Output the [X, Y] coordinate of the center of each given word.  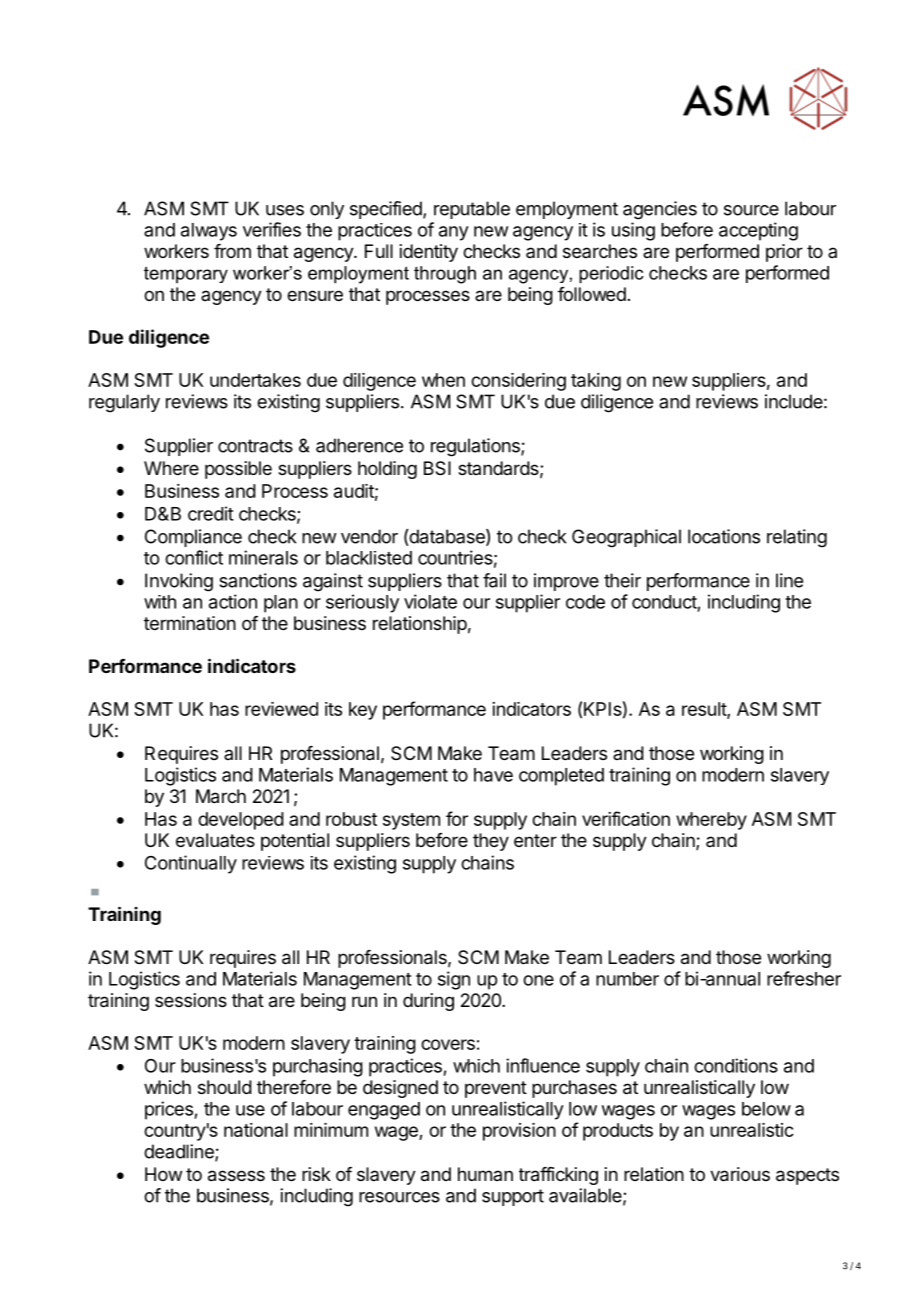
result [705, 710]
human [485, 1174]
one [538, 980]
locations [724, 536]
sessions [191, 1000]
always [209, 232]
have [493, 775]
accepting [758, 231]
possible [238, 470]
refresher [804, 978]
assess [236, 1176]
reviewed [281, 709]
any [454, 233]
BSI [437, 468]
